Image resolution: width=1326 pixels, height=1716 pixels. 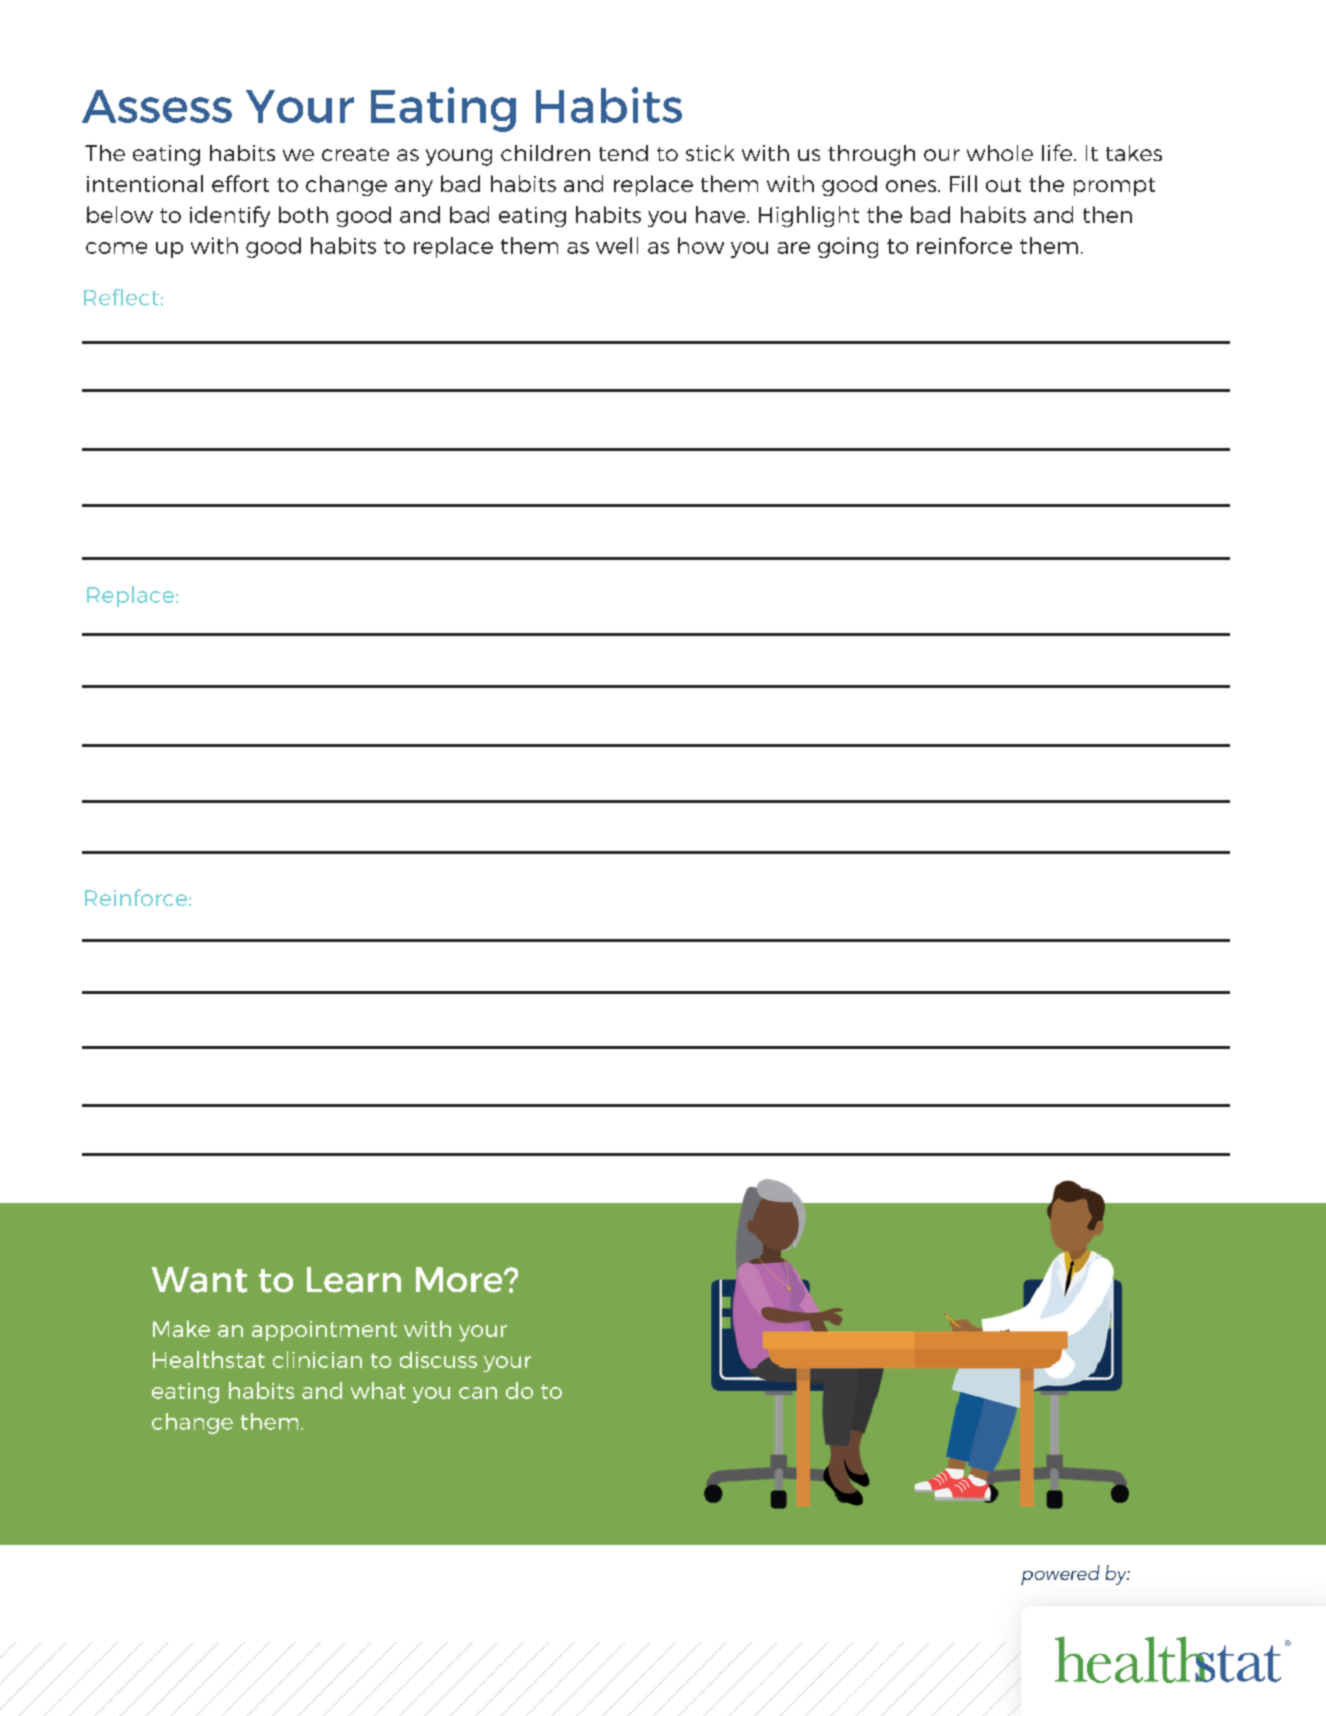 What do you see at coordinates (848, 247) in the document?
I see `going` at bounding box center [848, 247].
